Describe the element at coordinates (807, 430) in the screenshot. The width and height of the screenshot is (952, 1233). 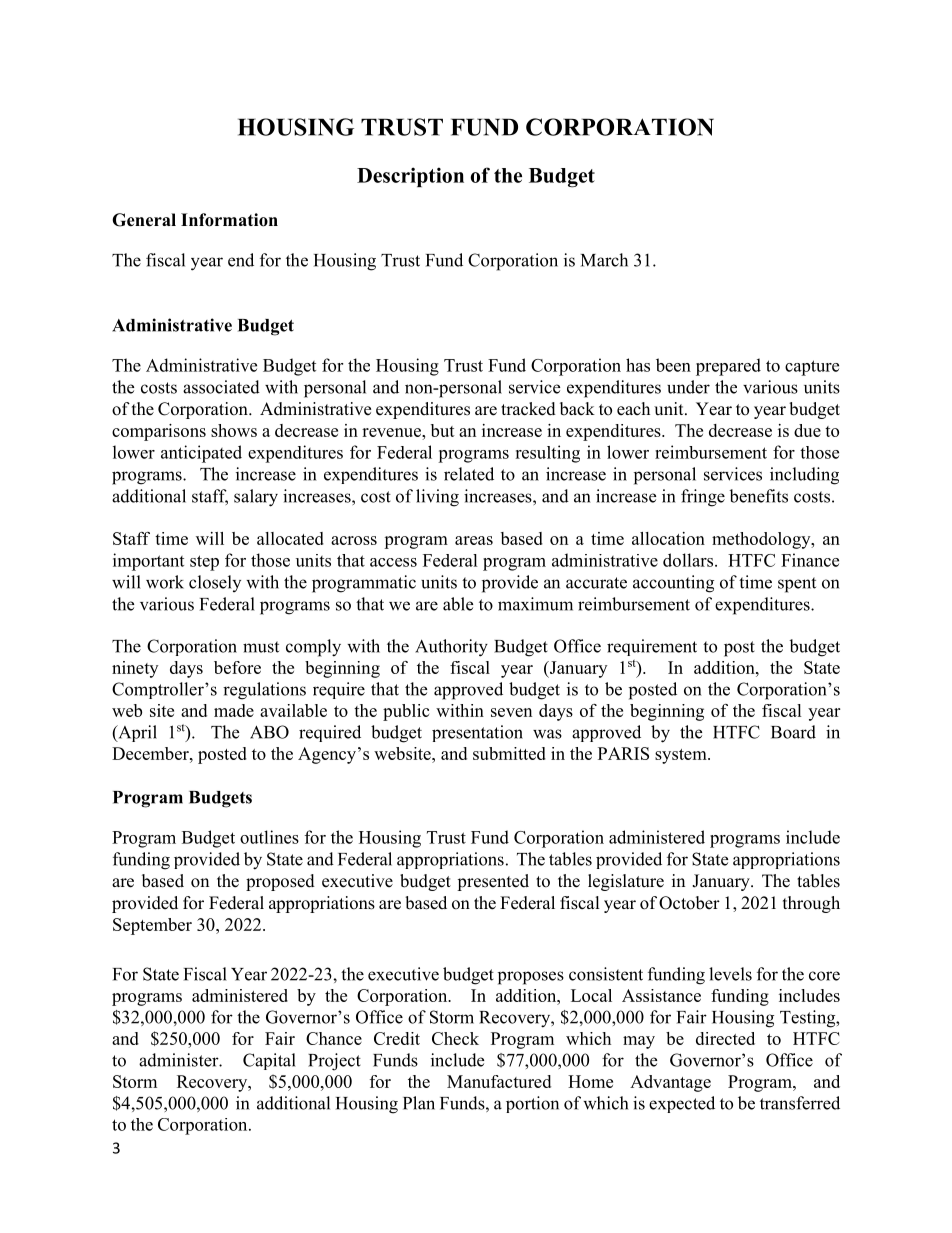
I see `due` at that location.
